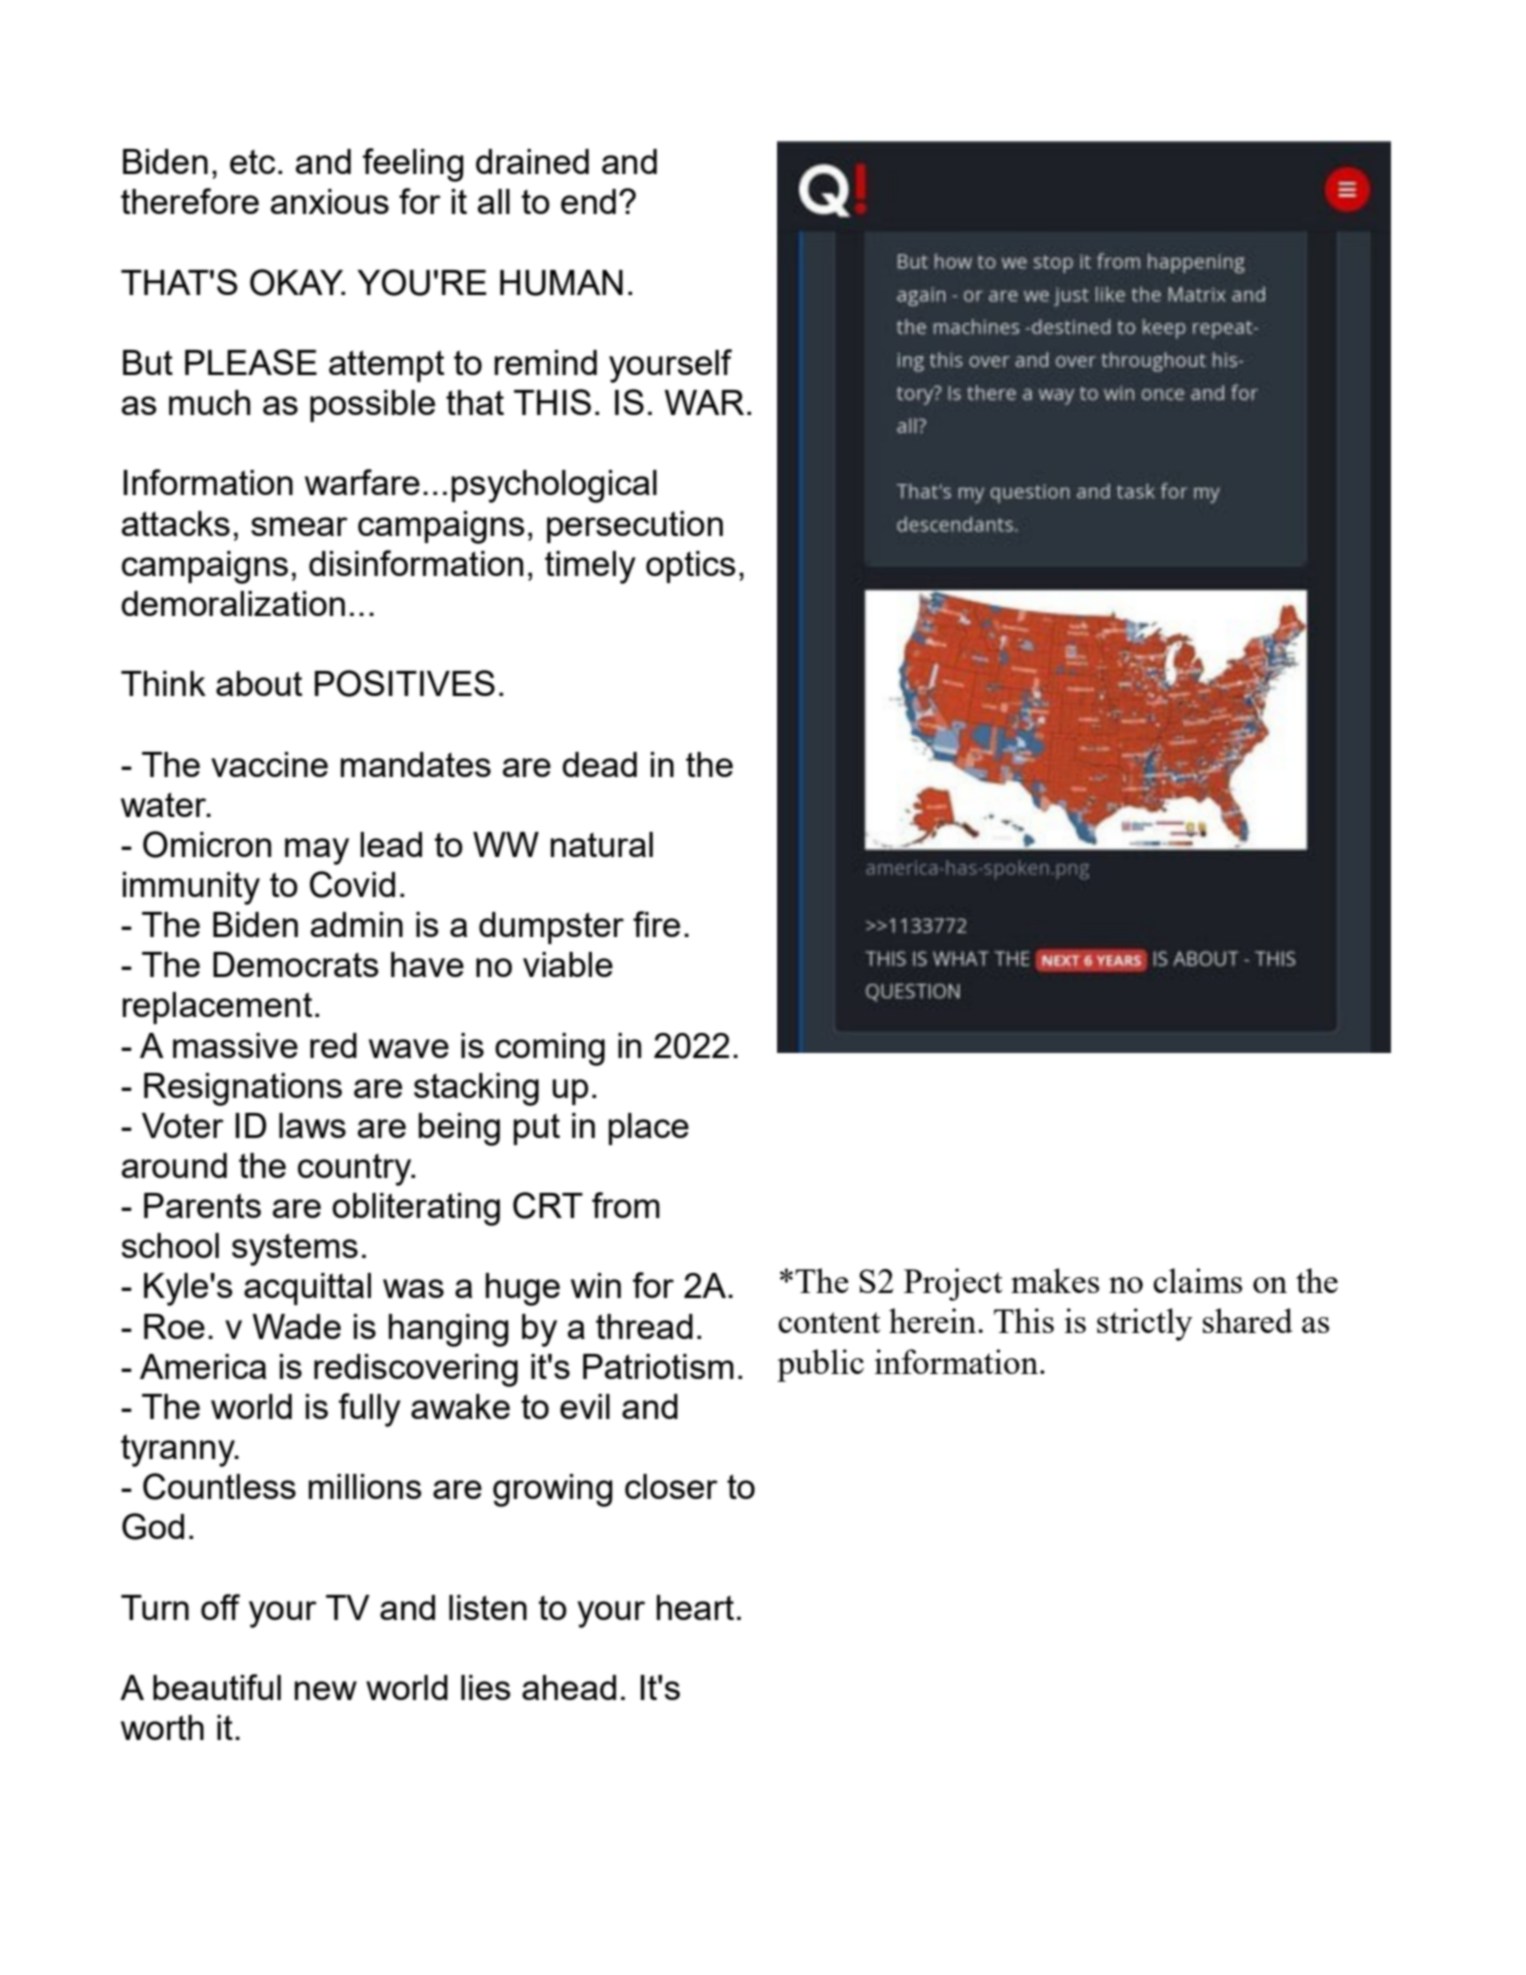 The width and height of the screenshot is (1526, 1975). I want to click on Democrats, so click(296, 964).
